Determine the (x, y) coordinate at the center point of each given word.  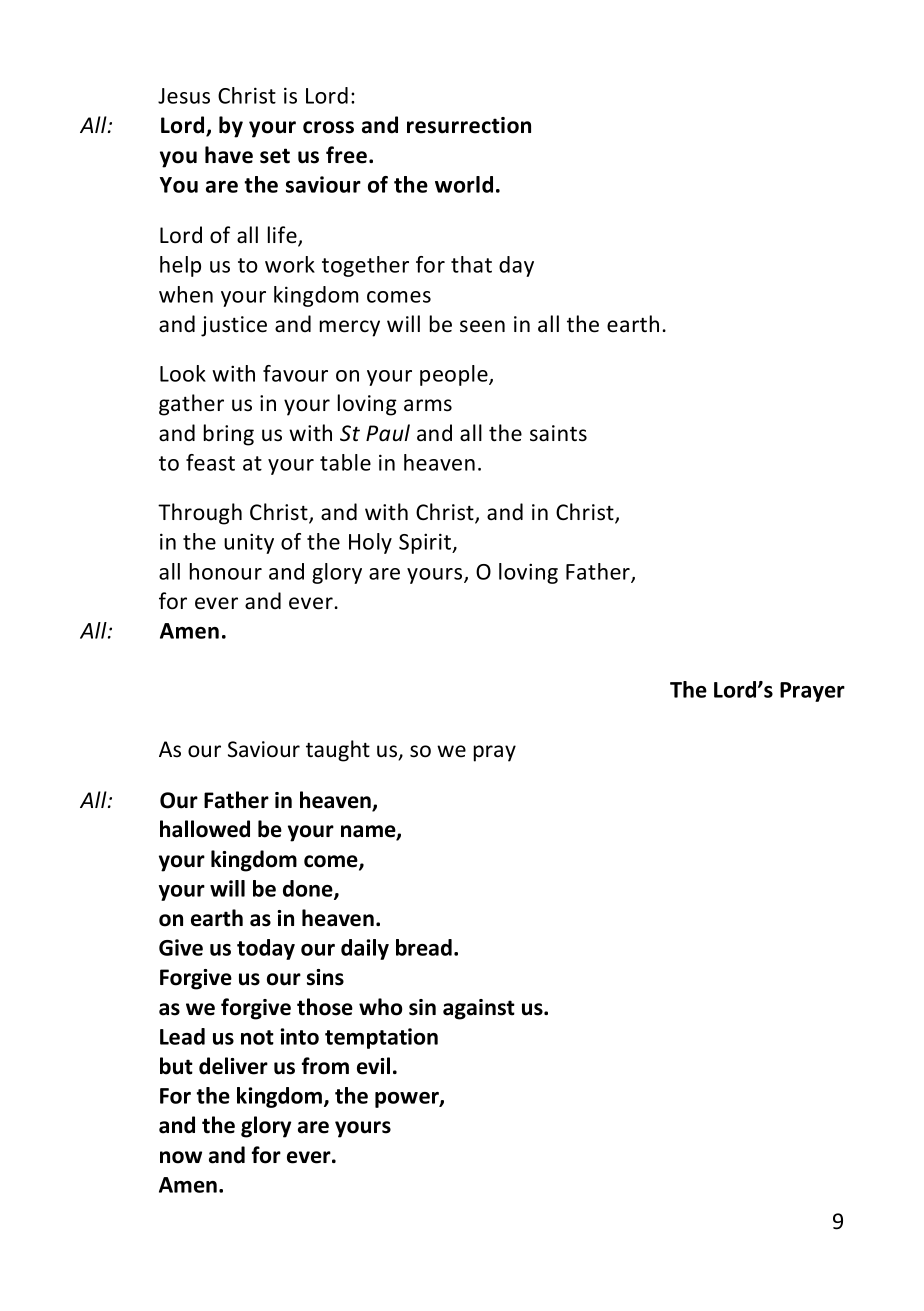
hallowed (205, 829)
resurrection (469, 125)
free (346, 155)
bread (424, 947)
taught (338, 751)
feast (210, 462)
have (229, 155)
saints (558, 433)
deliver (233, 1066)
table (345, 462)
